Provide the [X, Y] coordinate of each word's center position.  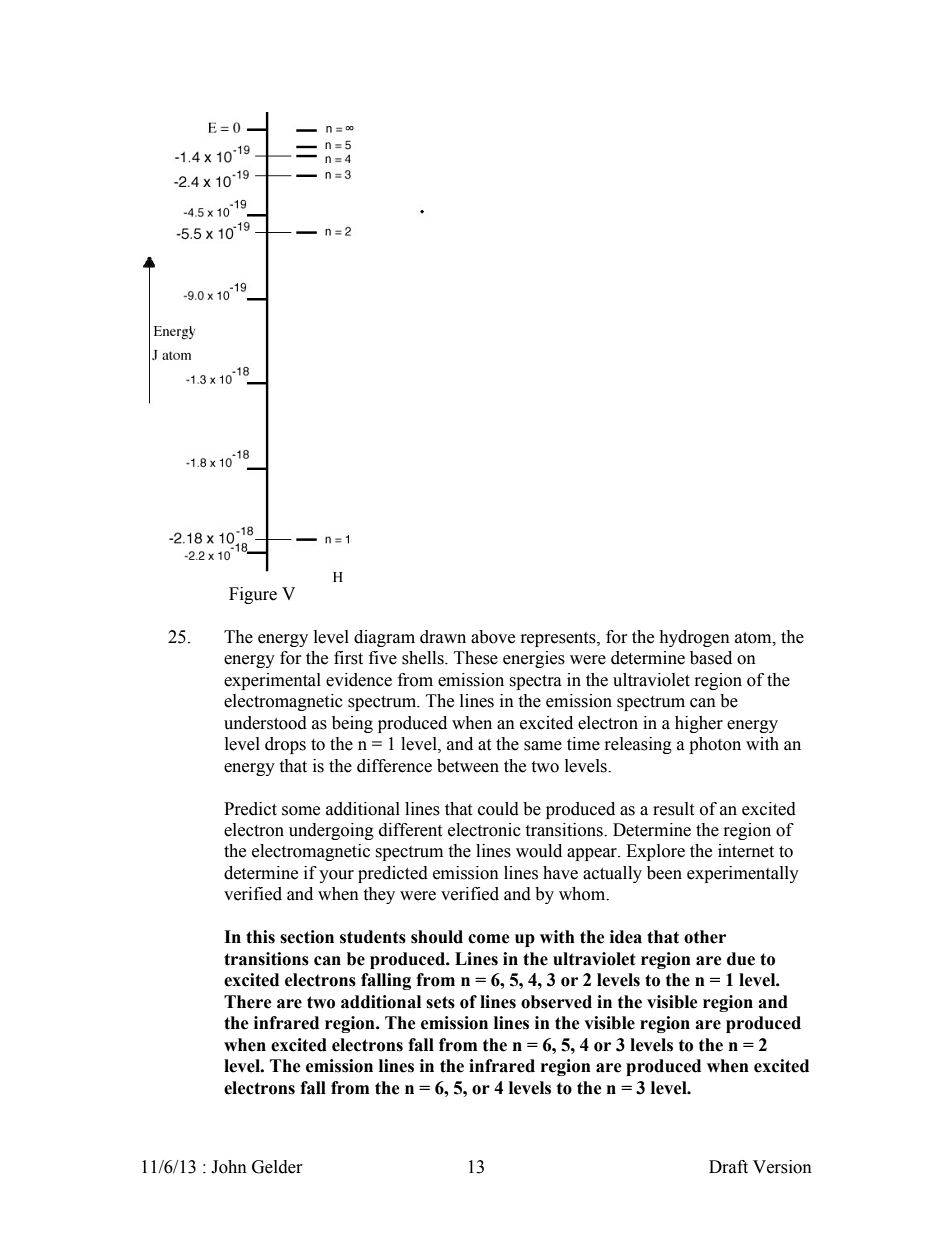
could [498, 809]
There [248, 1002]
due [741, 959]
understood [265, 723]
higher [699, 724]
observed [556, 1002]
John [229, 1167]
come [489, 939]
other [705, 937]
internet [746, 851]
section [307, 937]
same [543, 746]
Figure [253, 595]
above [493, 637]
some [301, 811]
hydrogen [694, 638]
